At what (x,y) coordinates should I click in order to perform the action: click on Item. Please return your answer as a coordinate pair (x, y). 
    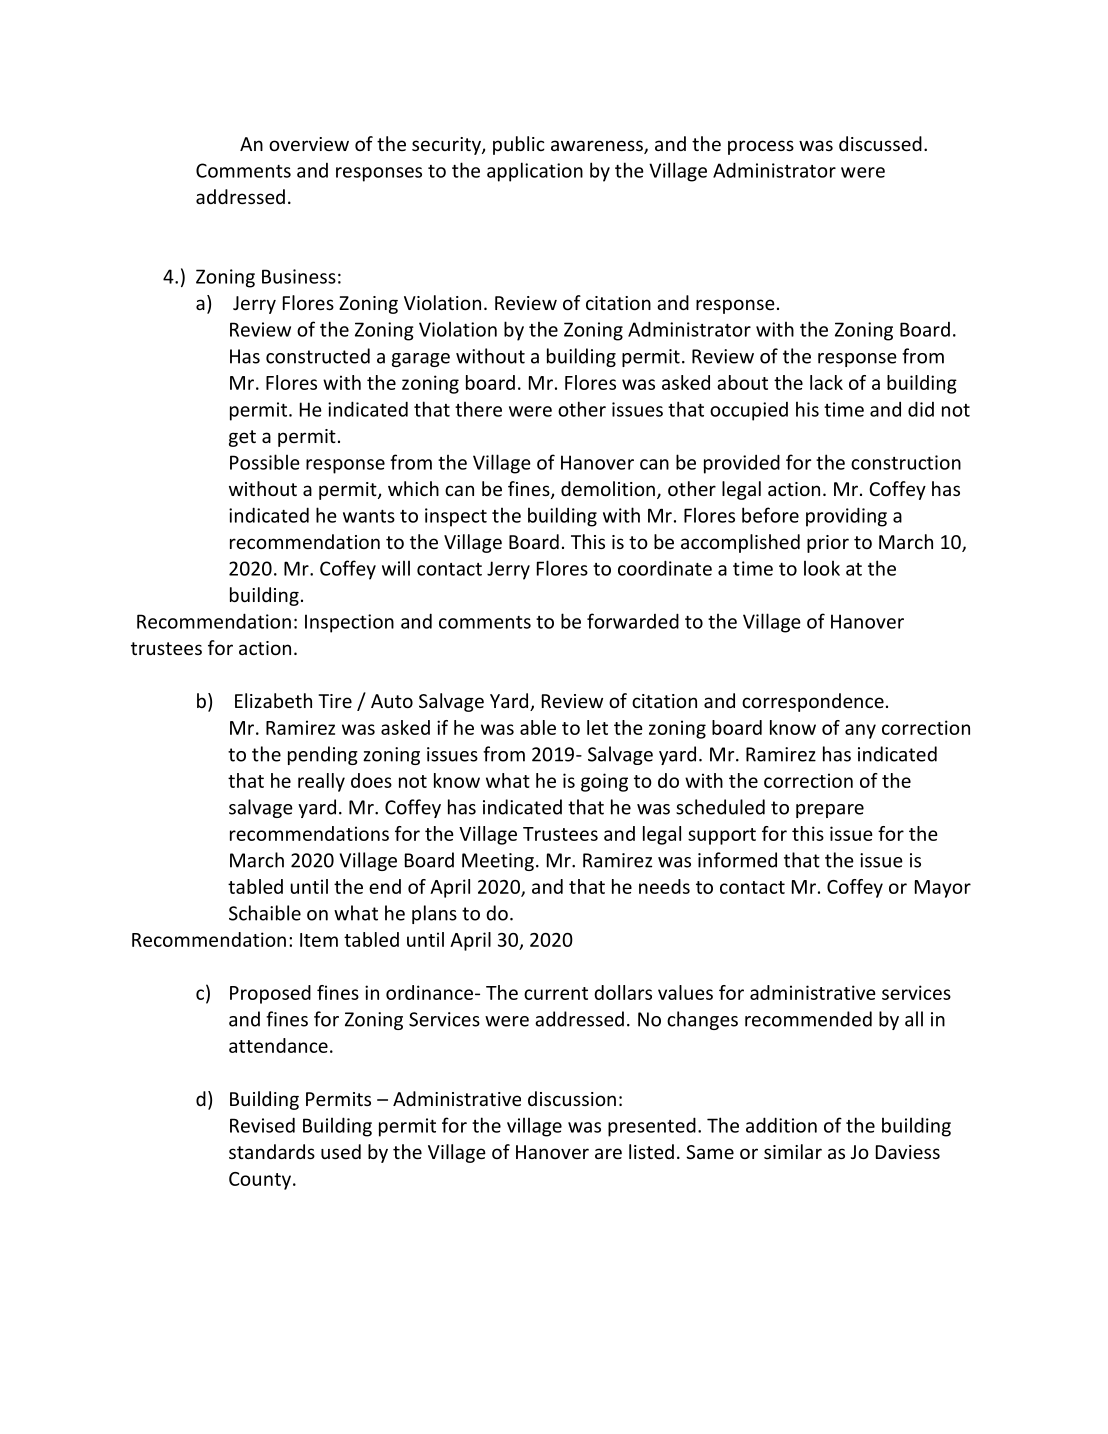
    Looking at the image, I should click on (319, 940).
